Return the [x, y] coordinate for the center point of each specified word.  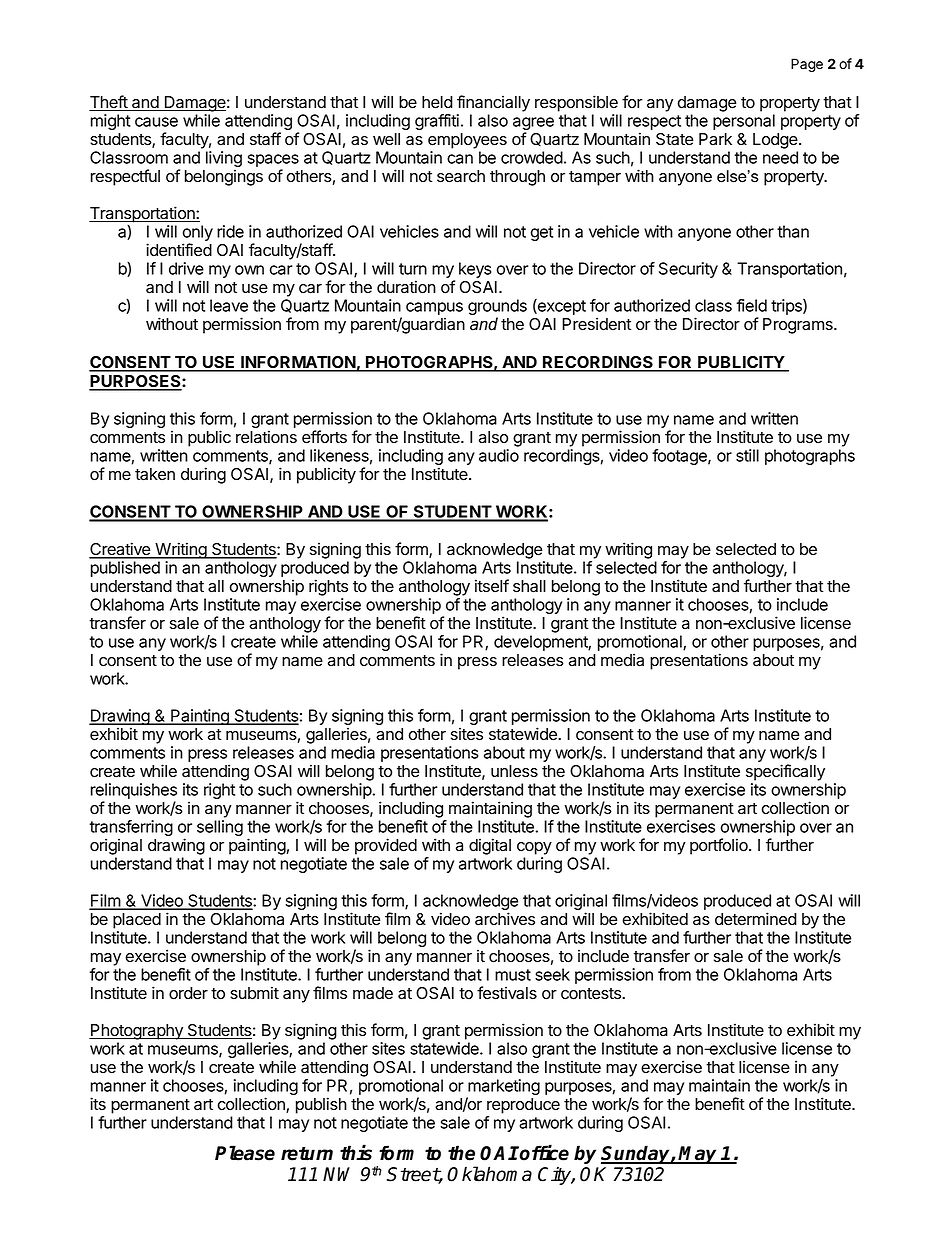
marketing [503, 1088]
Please [245, 1153]
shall [529, 586]
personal [744, 122]
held [437, 102]
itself [492, 586]
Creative [120, 550]
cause [156, 122]
